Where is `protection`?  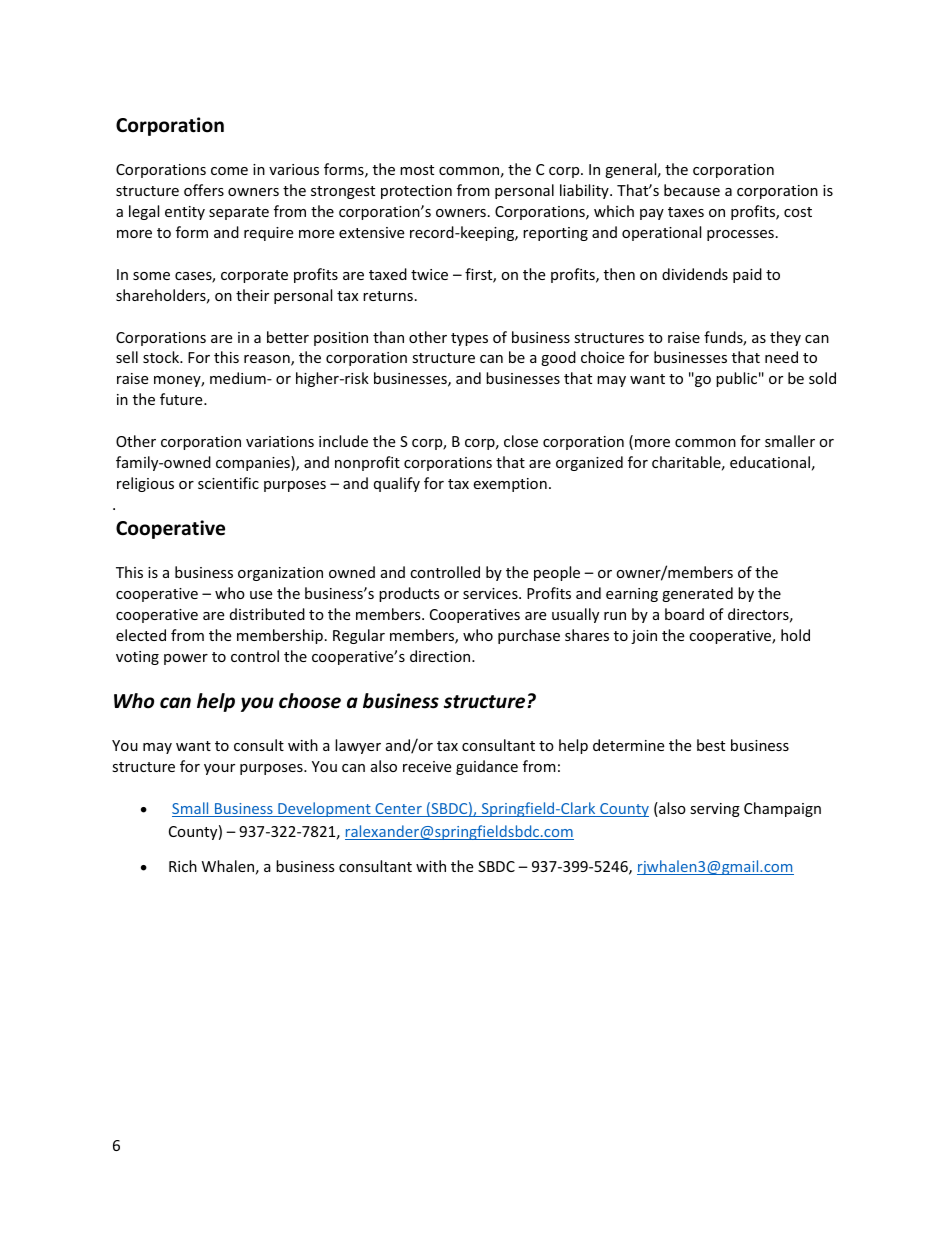
protection is located at coordinates (416, 192).
